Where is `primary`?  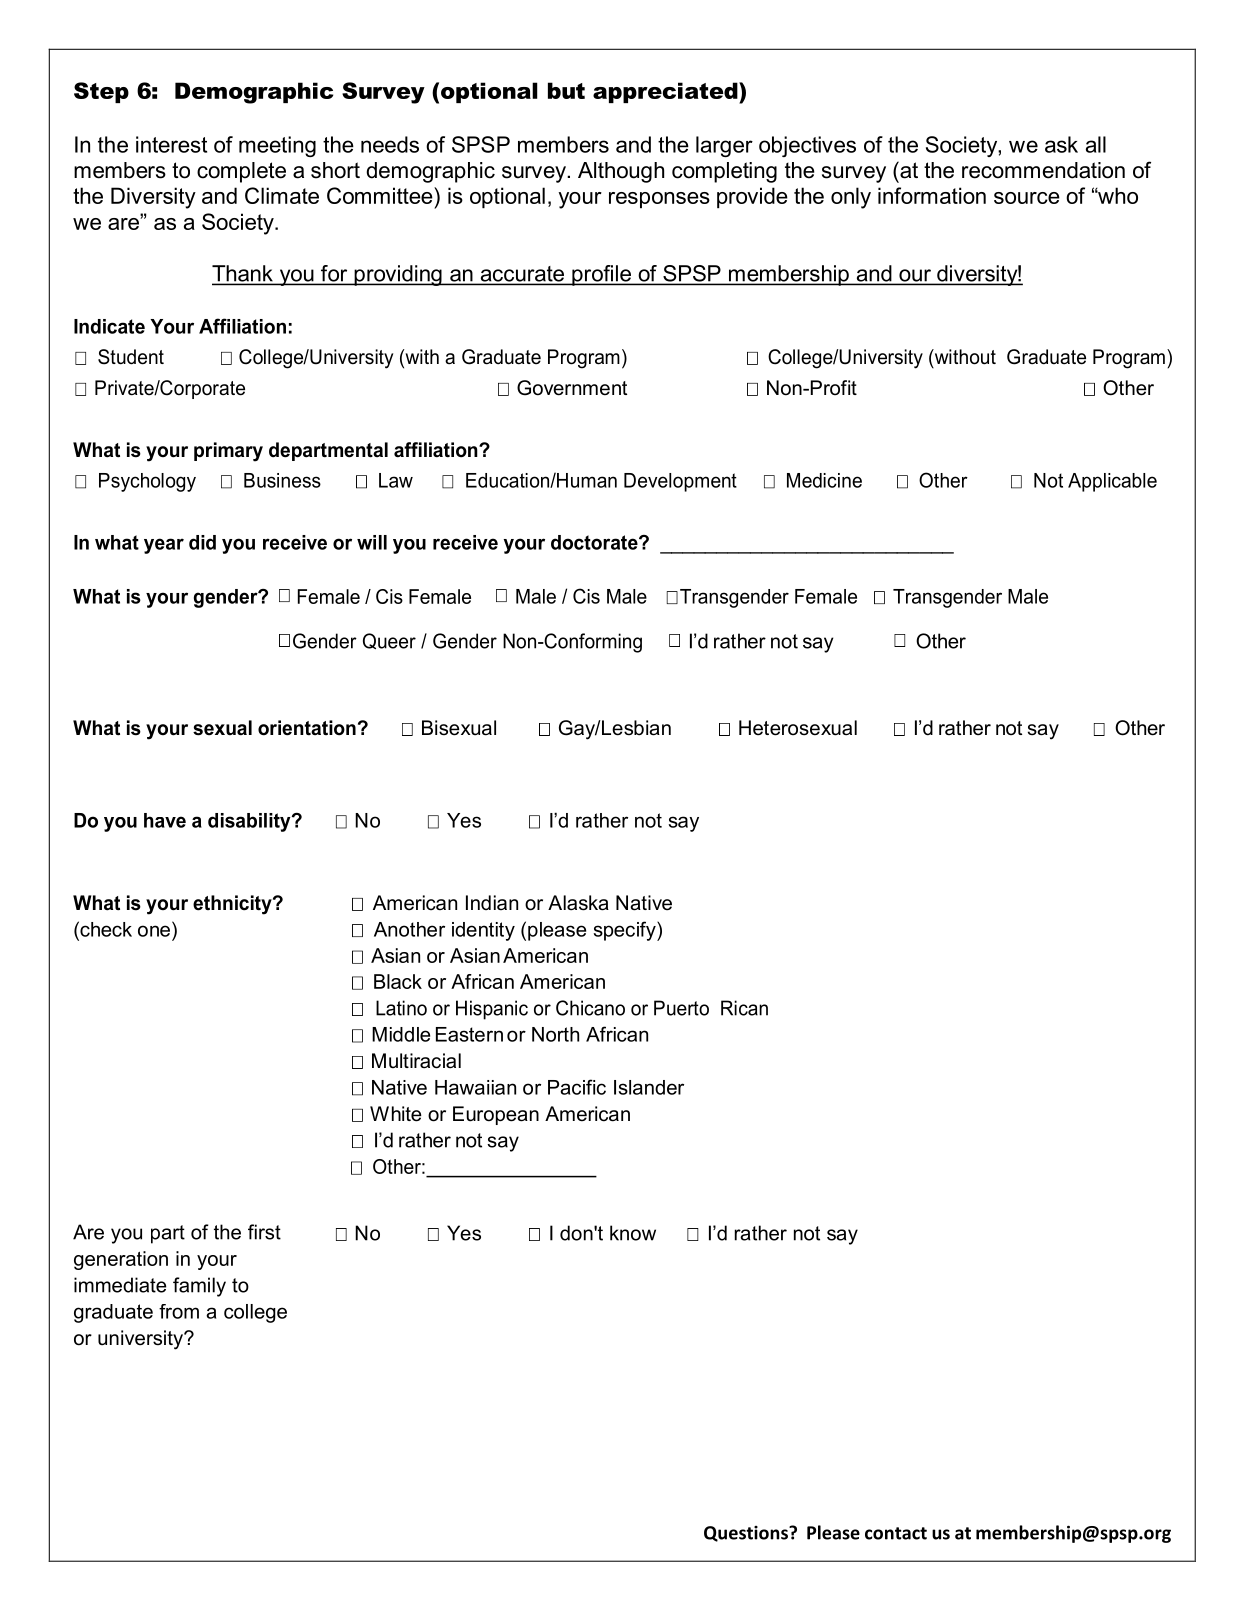
primary is located at coordinates (228, 452).
